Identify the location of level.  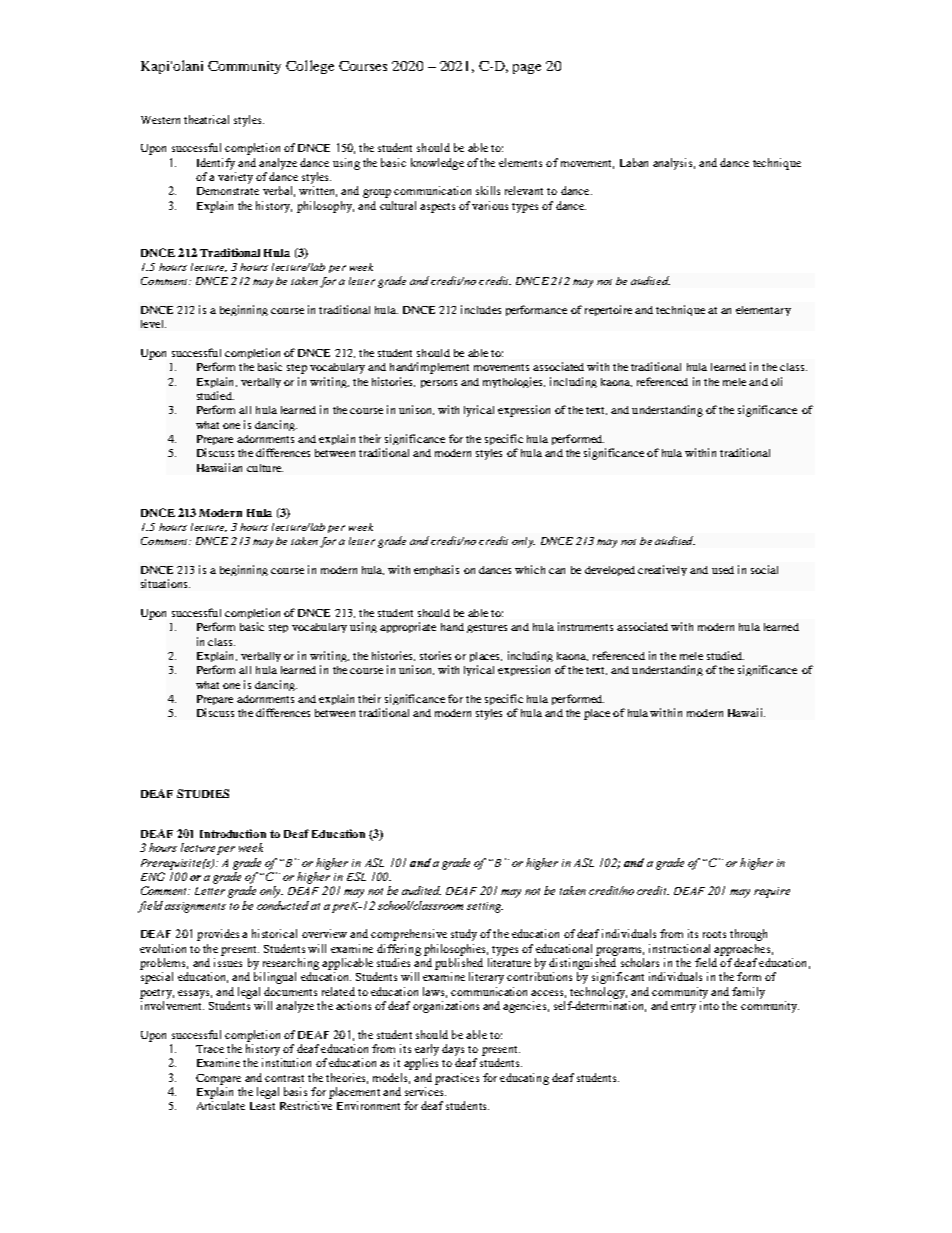
(153, 324).
